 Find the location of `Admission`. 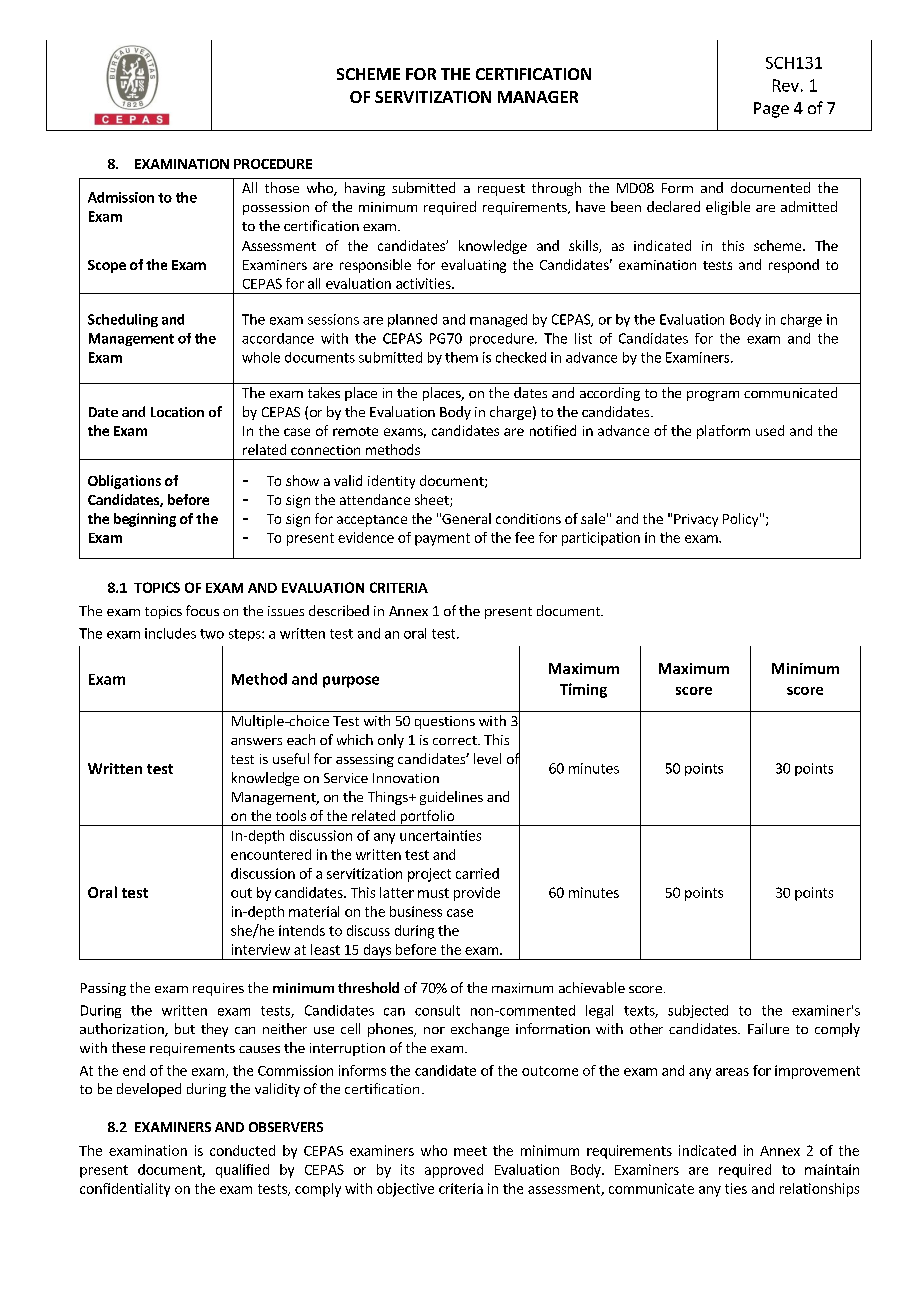

Admission is located at coordinates (121, 197).
